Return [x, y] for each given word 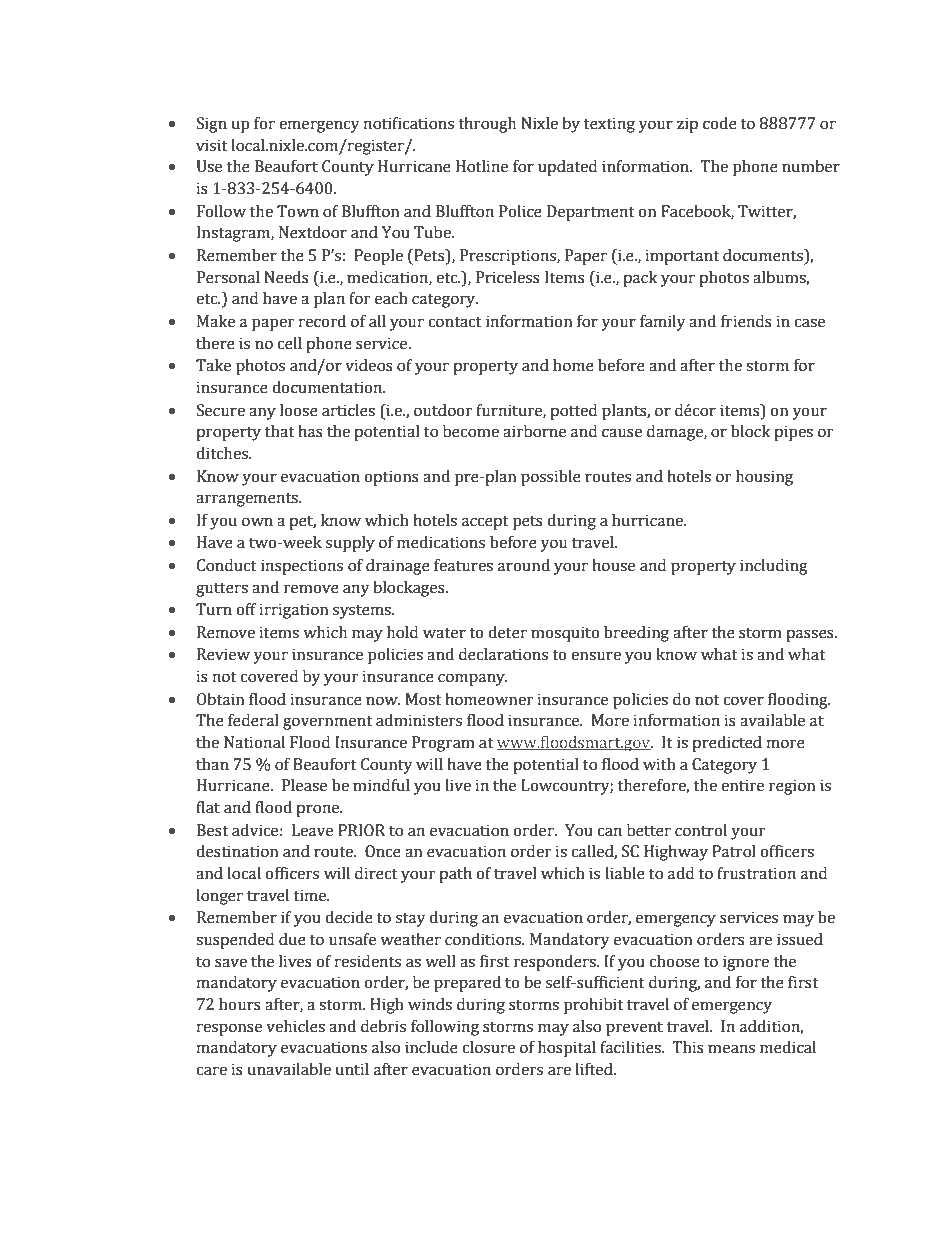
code [720, 123]
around [524, 565]
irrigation [294, 611]
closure [488, 1047]
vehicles [295, 1026]
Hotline [482, 166]
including [774, 567]
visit [212, 145]
